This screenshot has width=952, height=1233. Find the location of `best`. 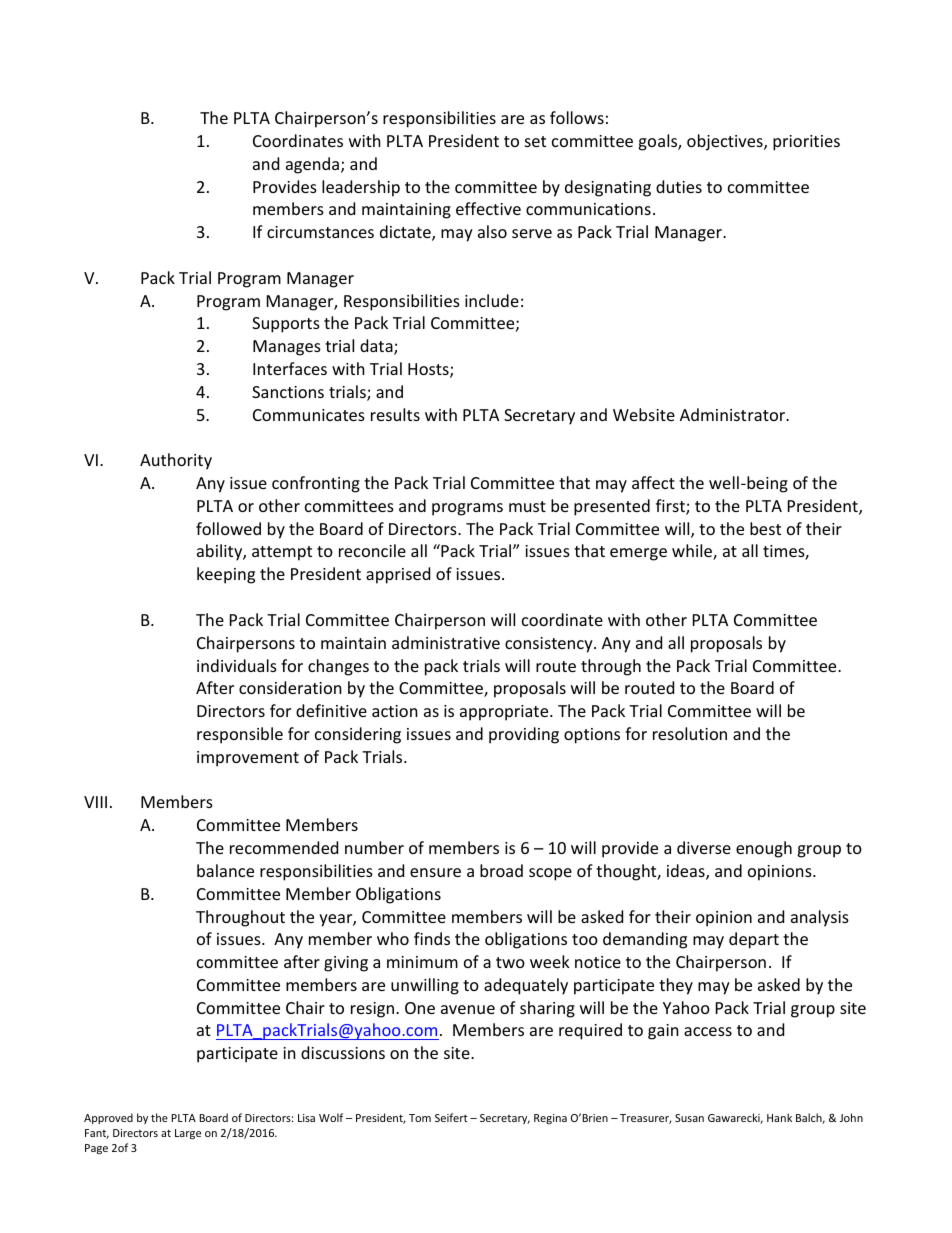

best is located at coordinates (765, 528).
